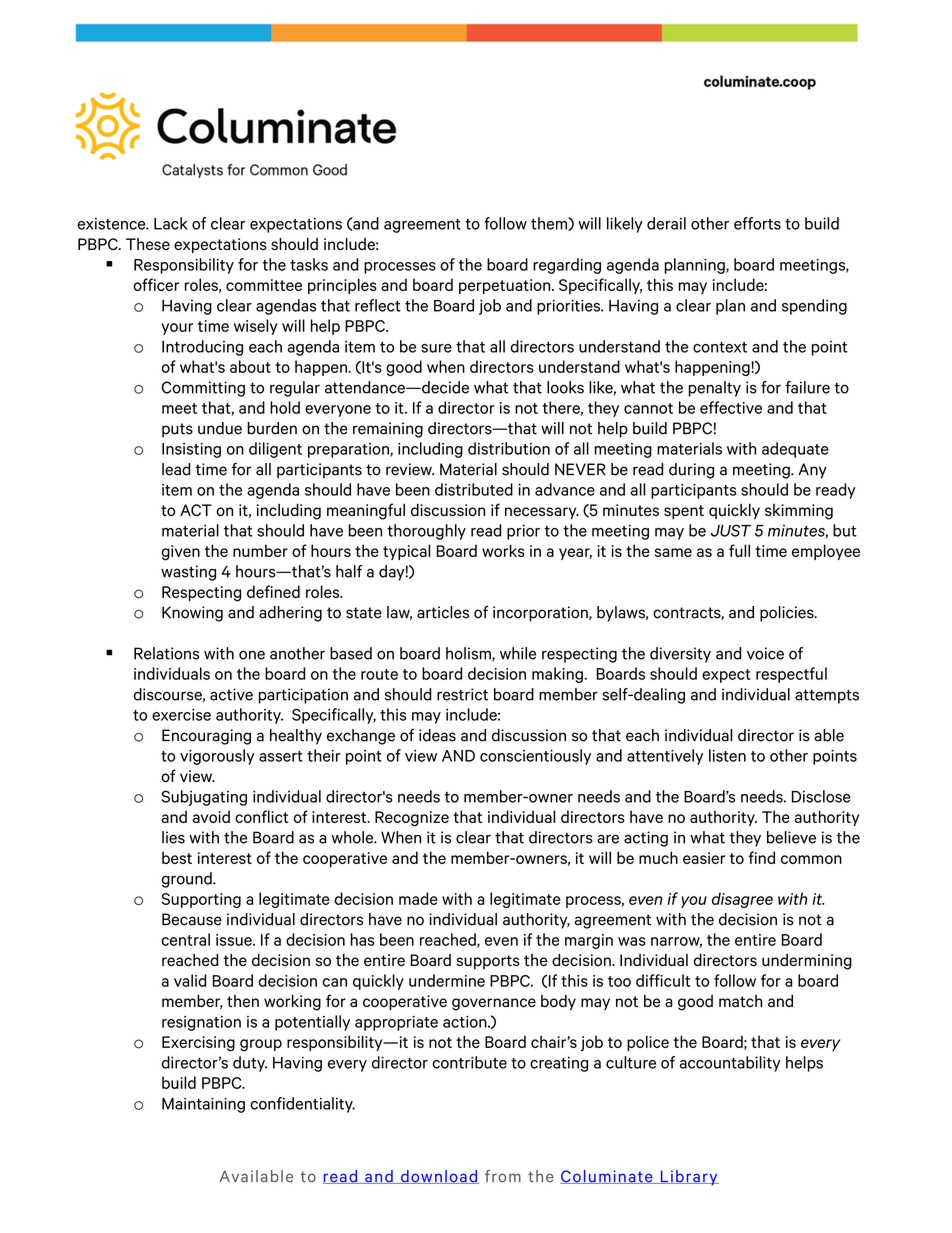 This image has height=1233, width=952. Describe the element at coordinates (231, 694) in the image. I see `active` at that location.
